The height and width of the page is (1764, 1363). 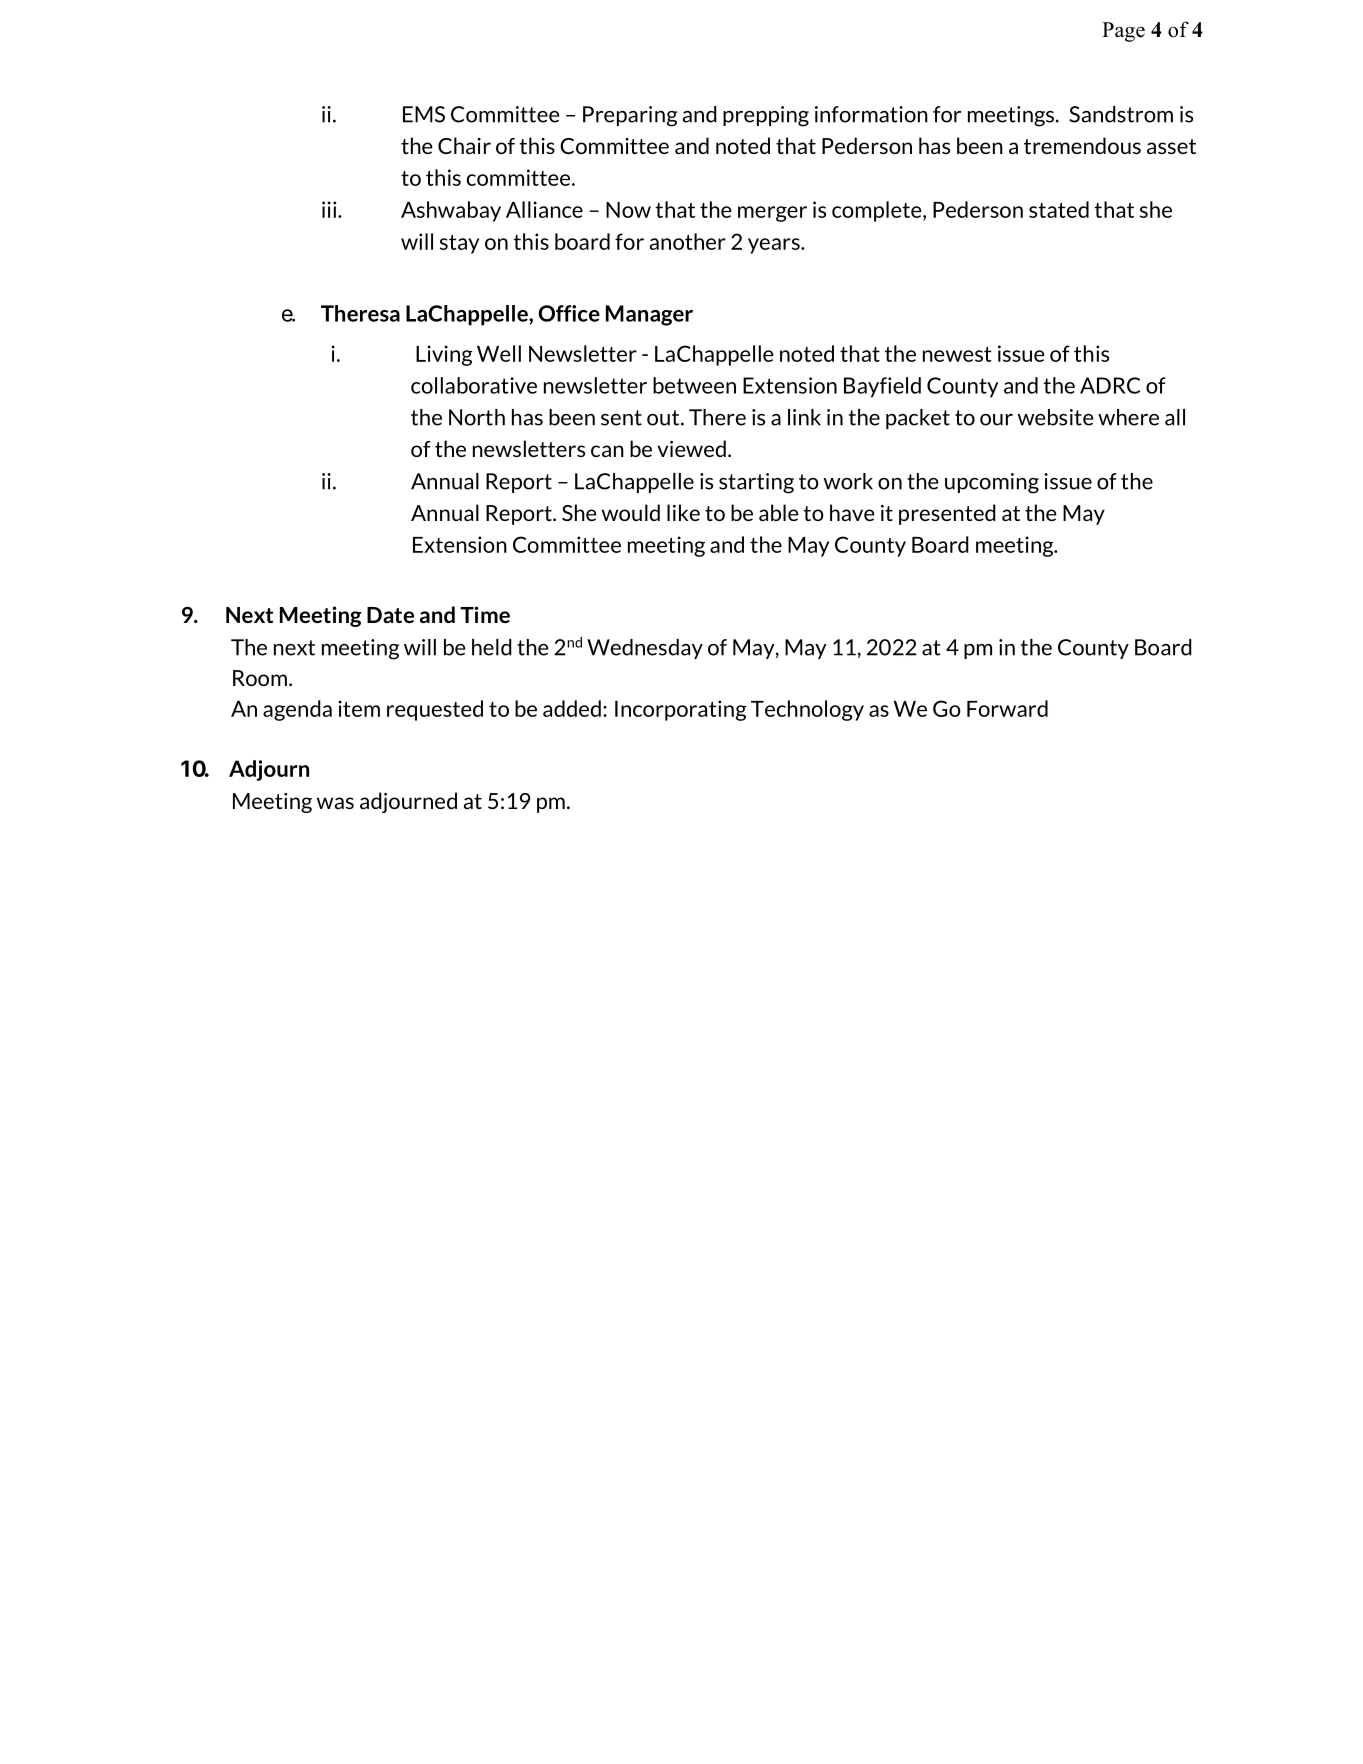 What do you see at coordinates (335, 803) in the page?
I see `was` at bounding box center [335, 803].
